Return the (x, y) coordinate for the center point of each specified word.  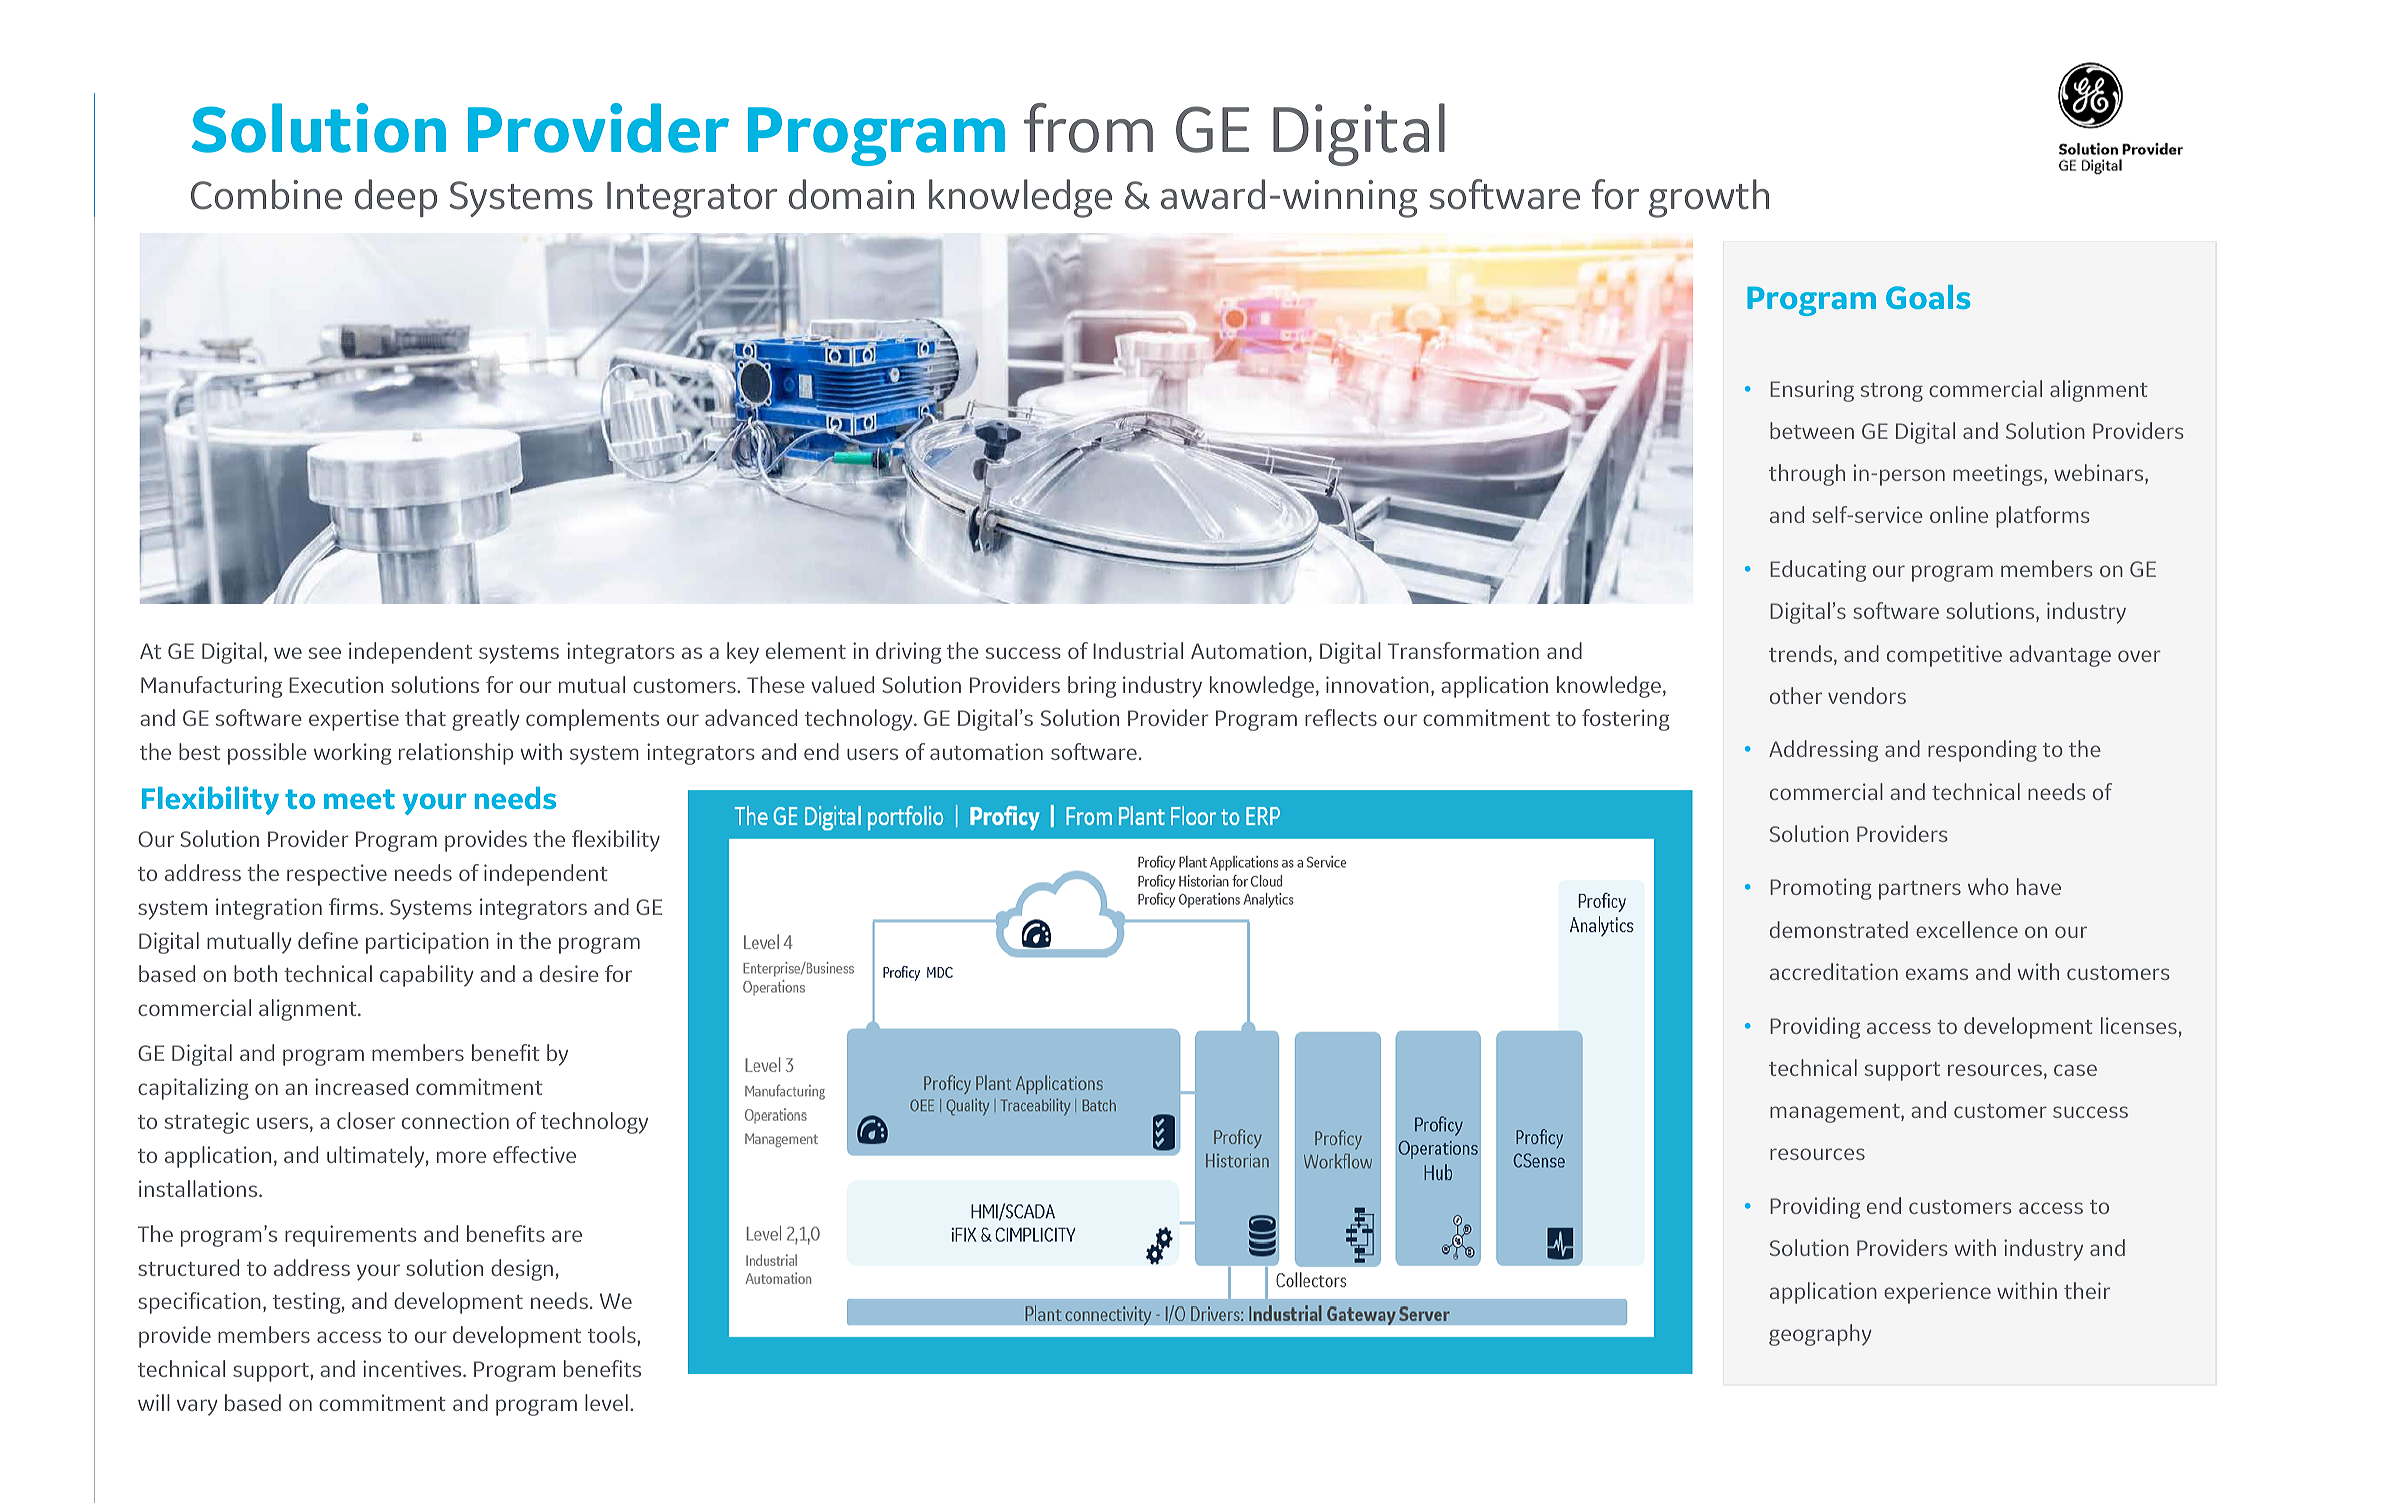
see (325, 653)
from (1088, 128)
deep (396, 198)
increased (361, 1086)
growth (1709, 198)
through (1807, 475)
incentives (413, 1368)
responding (1982, 751)
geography (1820, 1335)
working (353, 754)
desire (569, 973)
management (1836, 1113)
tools (613, 1334)
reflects (1341, 717)
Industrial (1138, 650)
